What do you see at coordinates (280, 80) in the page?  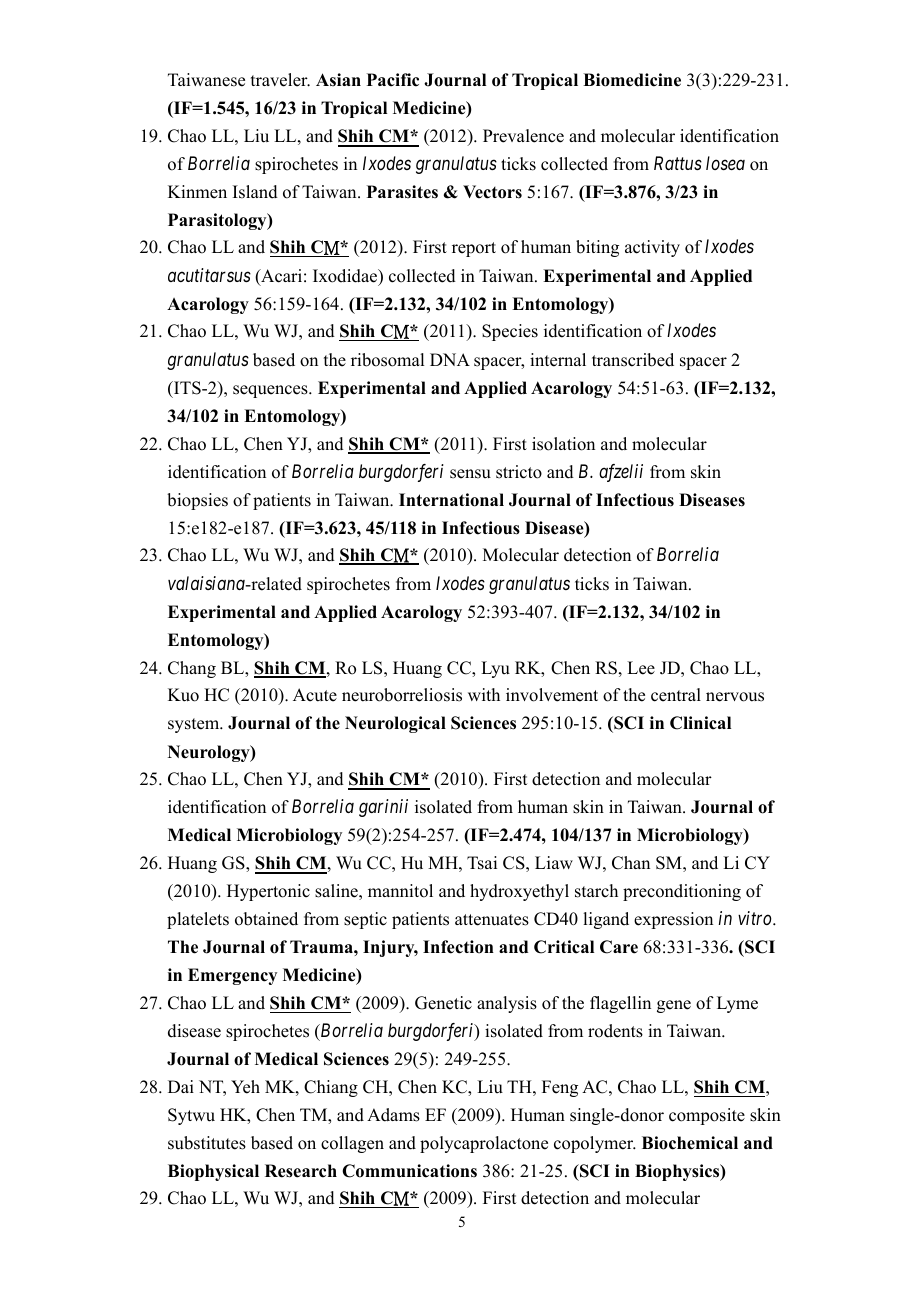 I see `traveler` at bounding box center [280, 80].
